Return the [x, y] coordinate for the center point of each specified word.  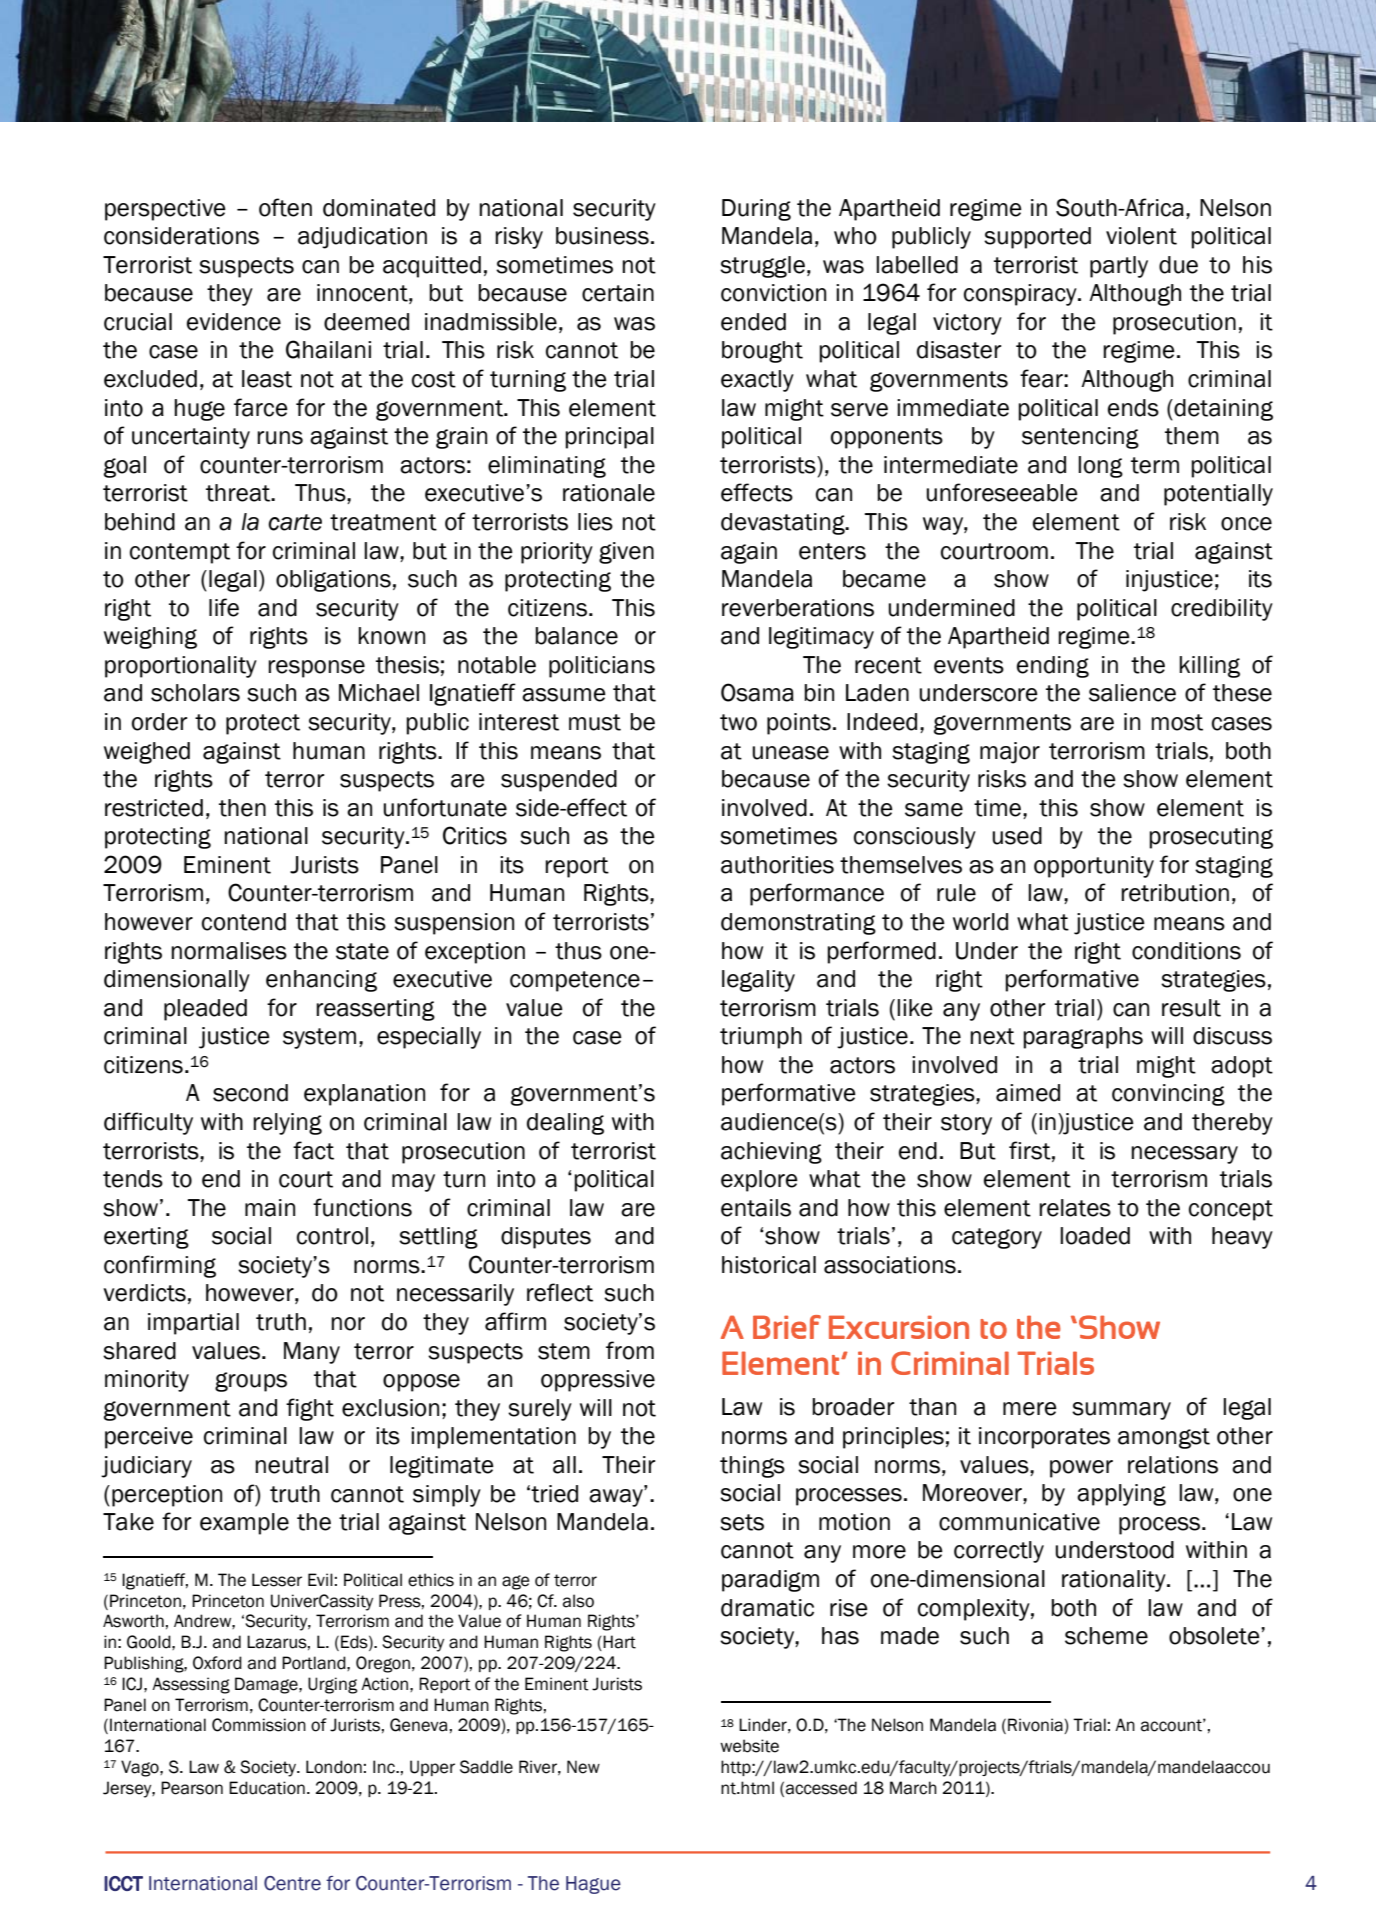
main [270, 1208]
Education [267, 1788]
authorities [777, 865]
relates [1075, 1208]
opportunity [1094, 867]
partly [1119, 267]
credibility [1222, 610]
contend [244, 922]
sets [742, 1522]
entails [756, 1208]
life [224, 607]
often [285, 207]
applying [1121, 1495]
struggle [762, 267]
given [626, 553]
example [244, 1524]
